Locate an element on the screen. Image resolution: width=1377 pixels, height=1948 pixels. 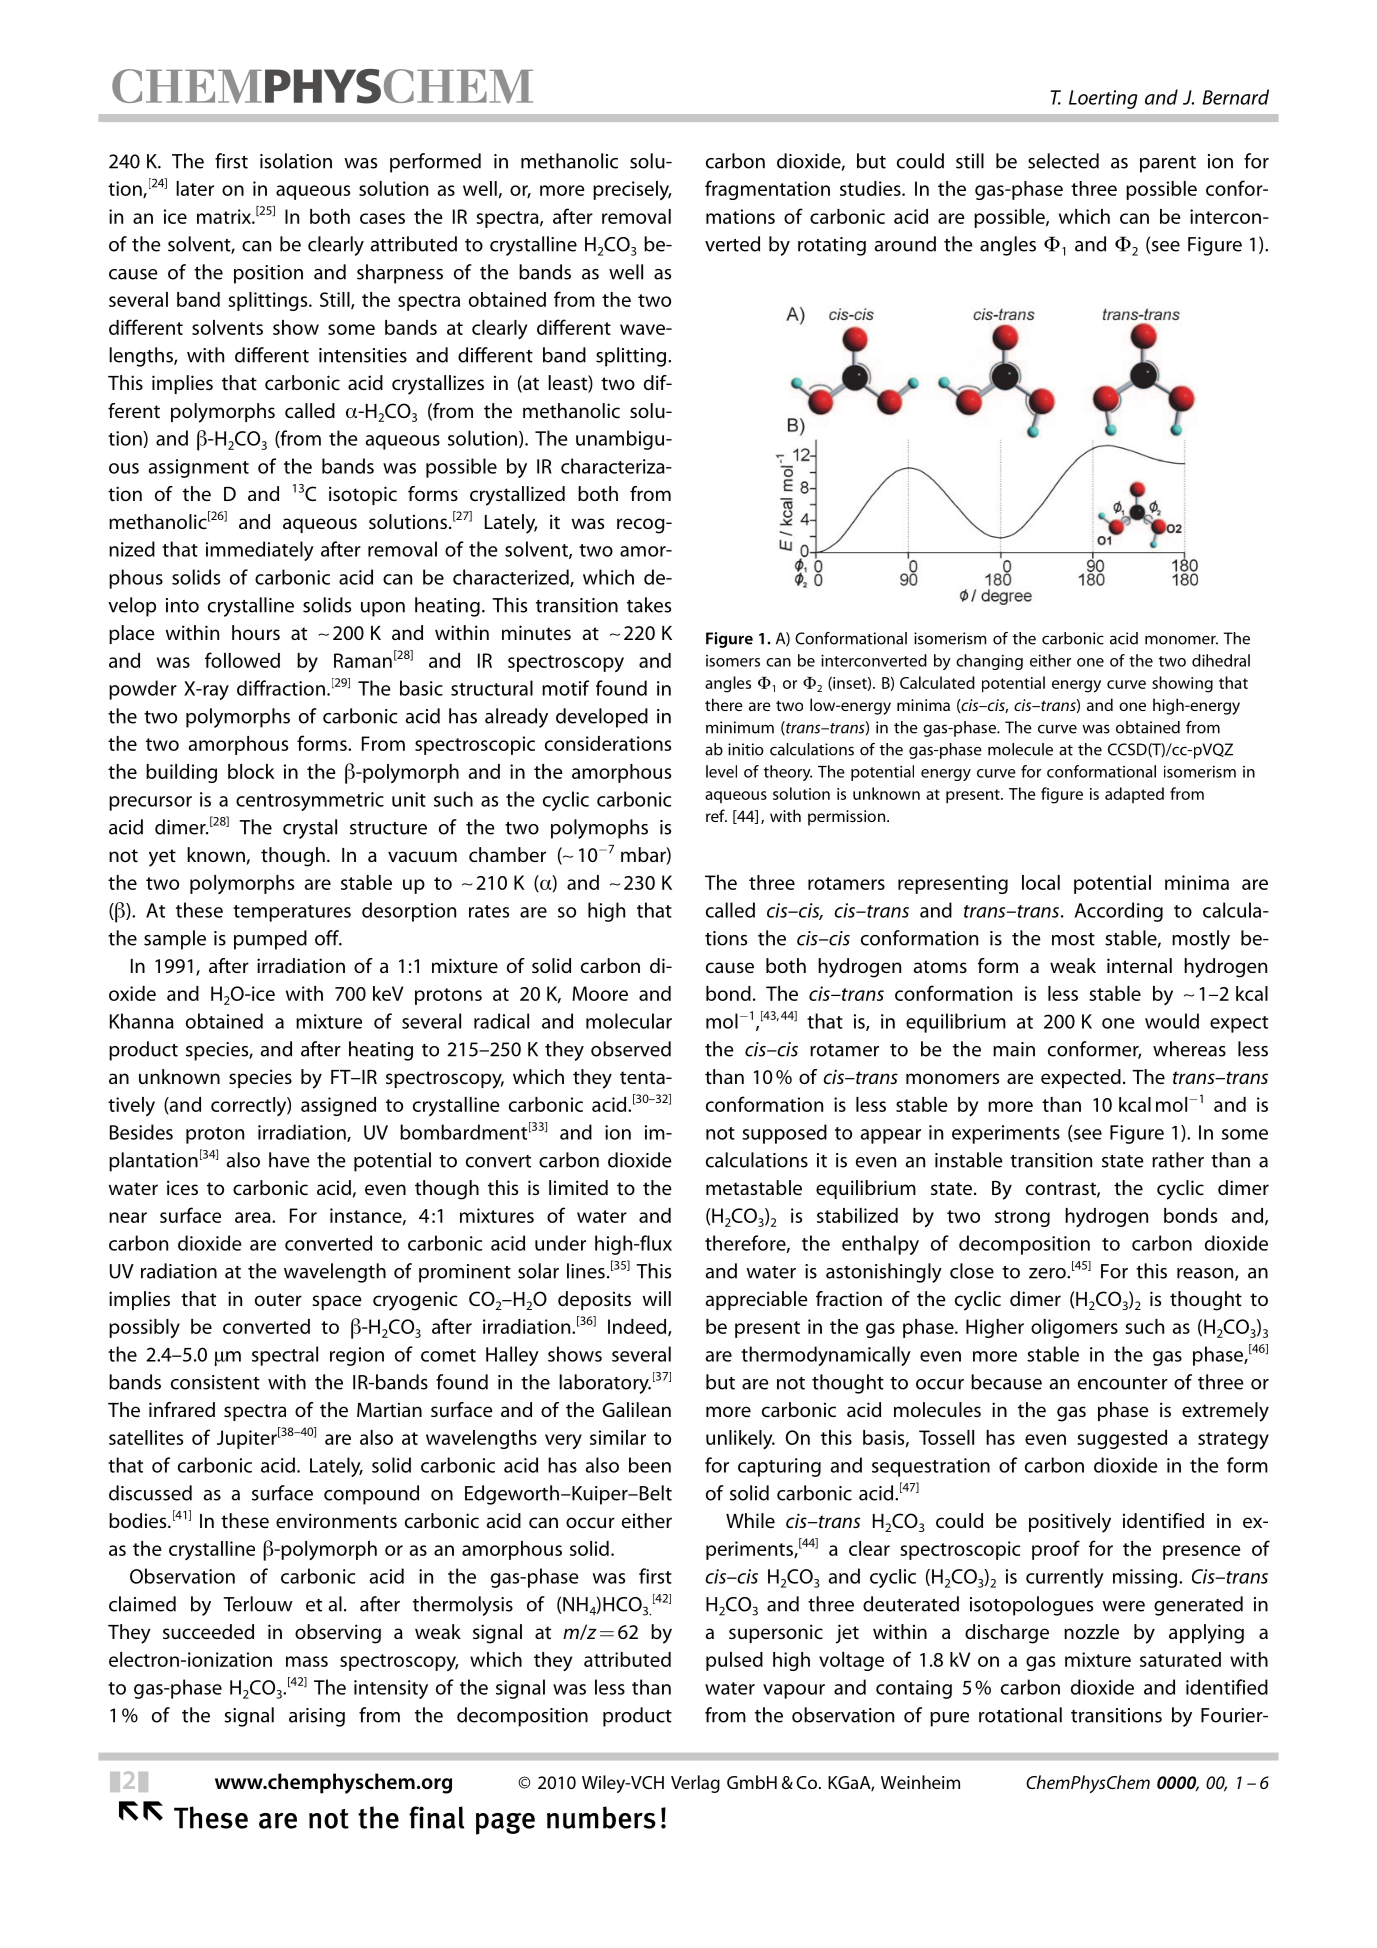
rotating is located at coordinates (832, 246).
